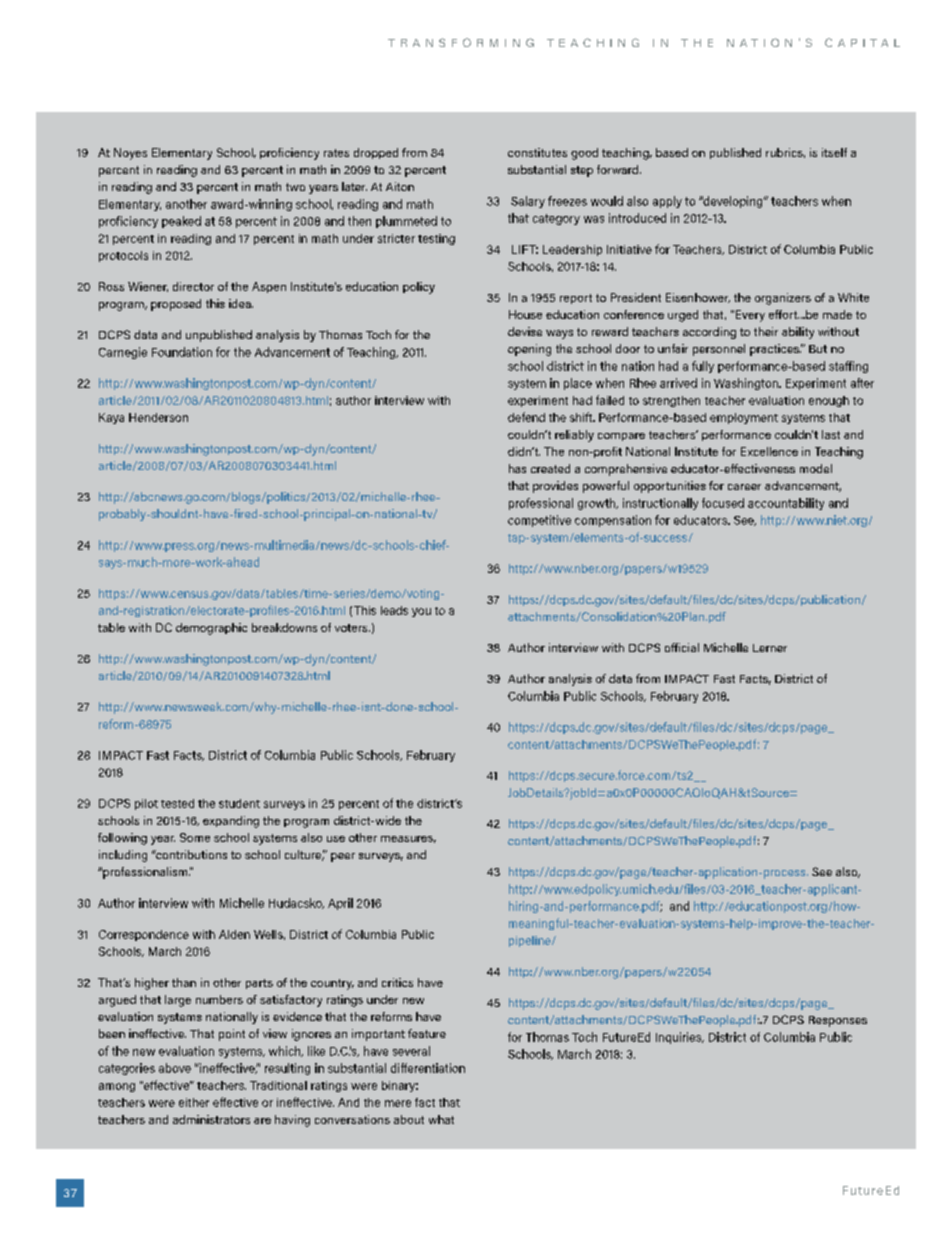 The height and width of the image is (1233, 952). I want to click on breakdowns, so click(284, 627).
